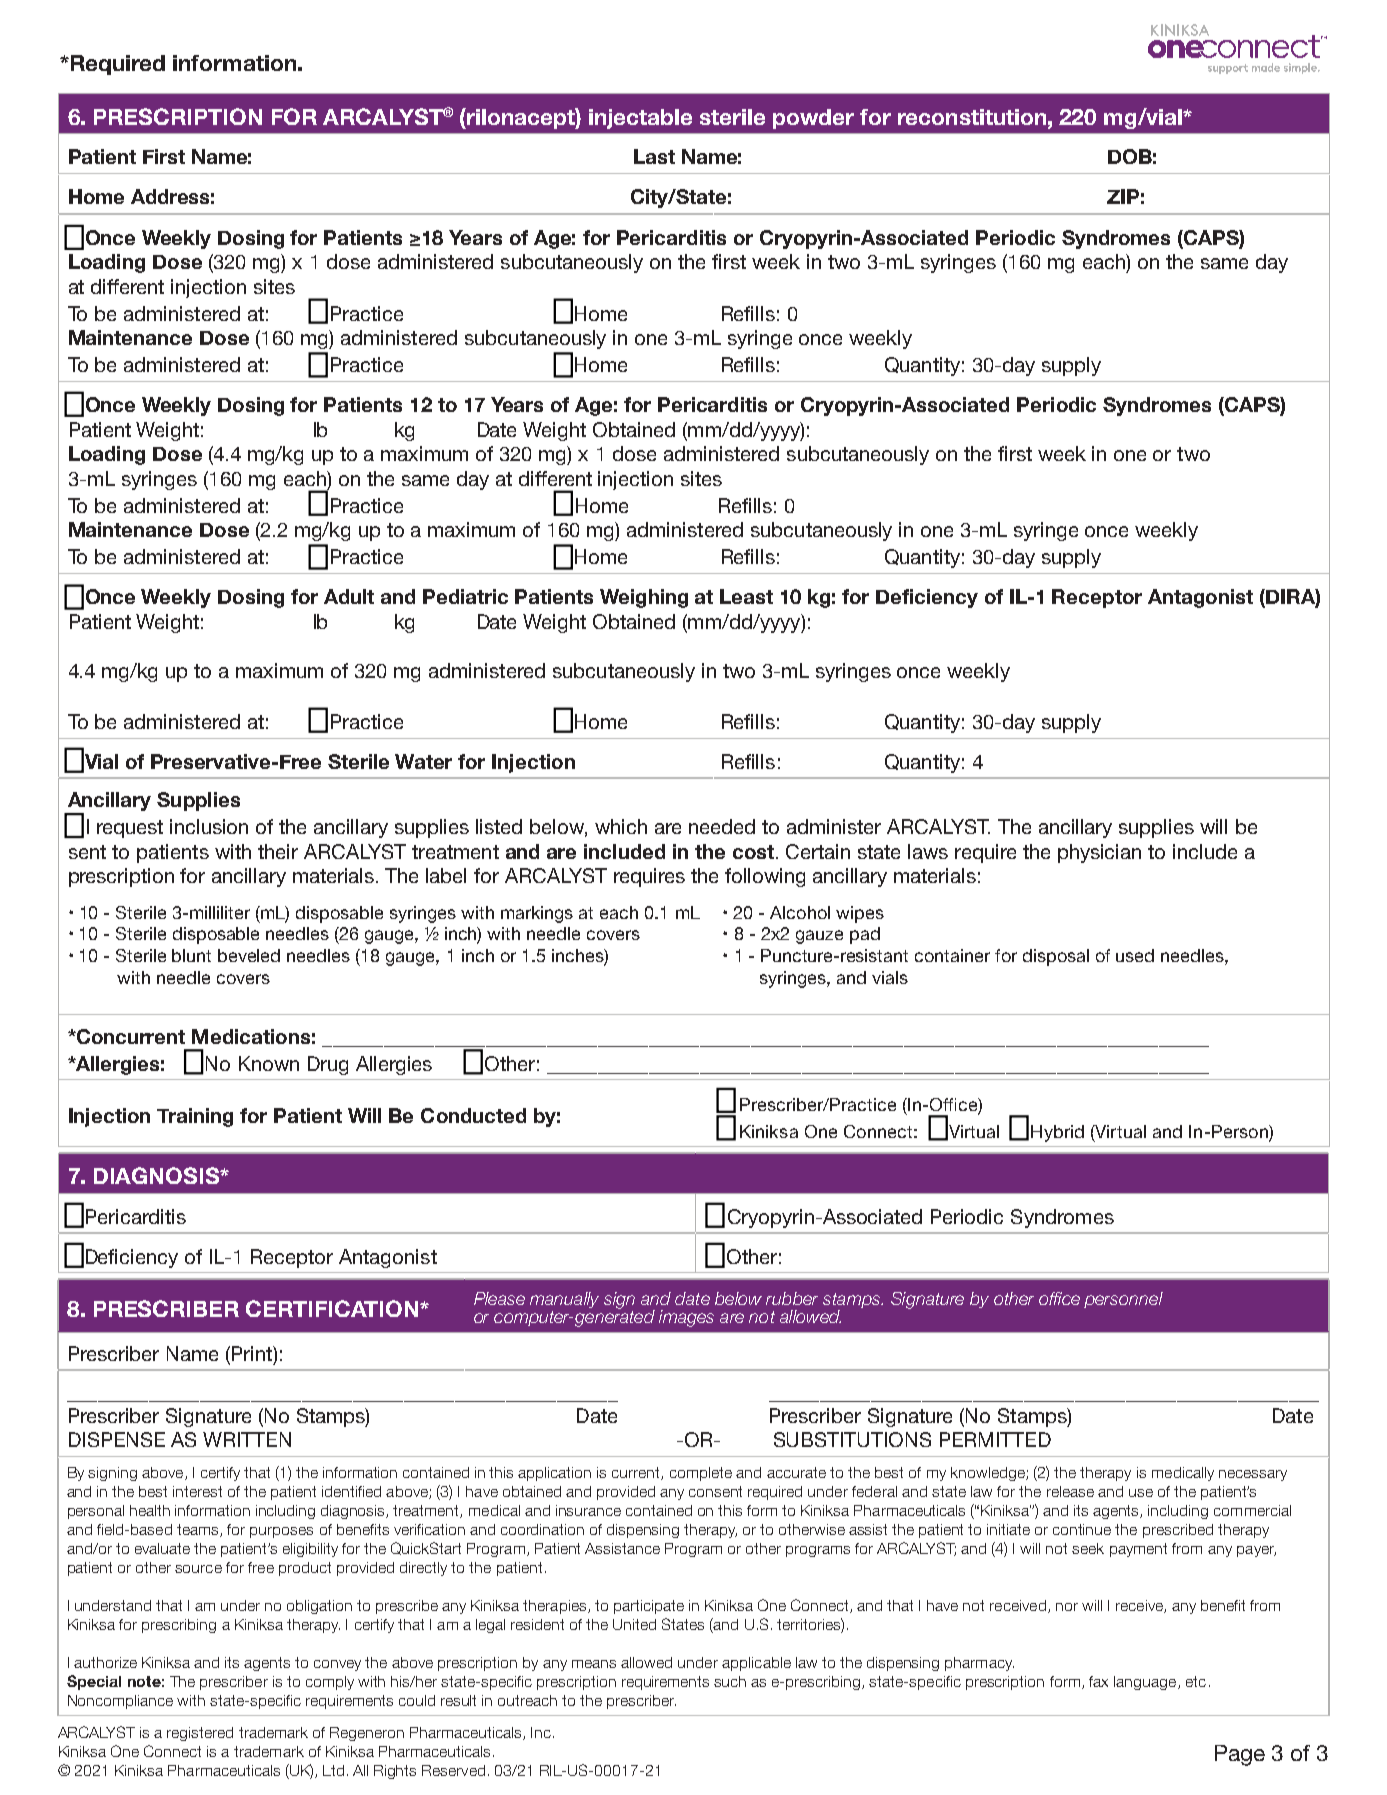 The width and height of the screenshot is (1387, 1795). What do you see at coordinates (813, 119) in the screenshot?
I see `powder` at bounding box center [813, 119].
